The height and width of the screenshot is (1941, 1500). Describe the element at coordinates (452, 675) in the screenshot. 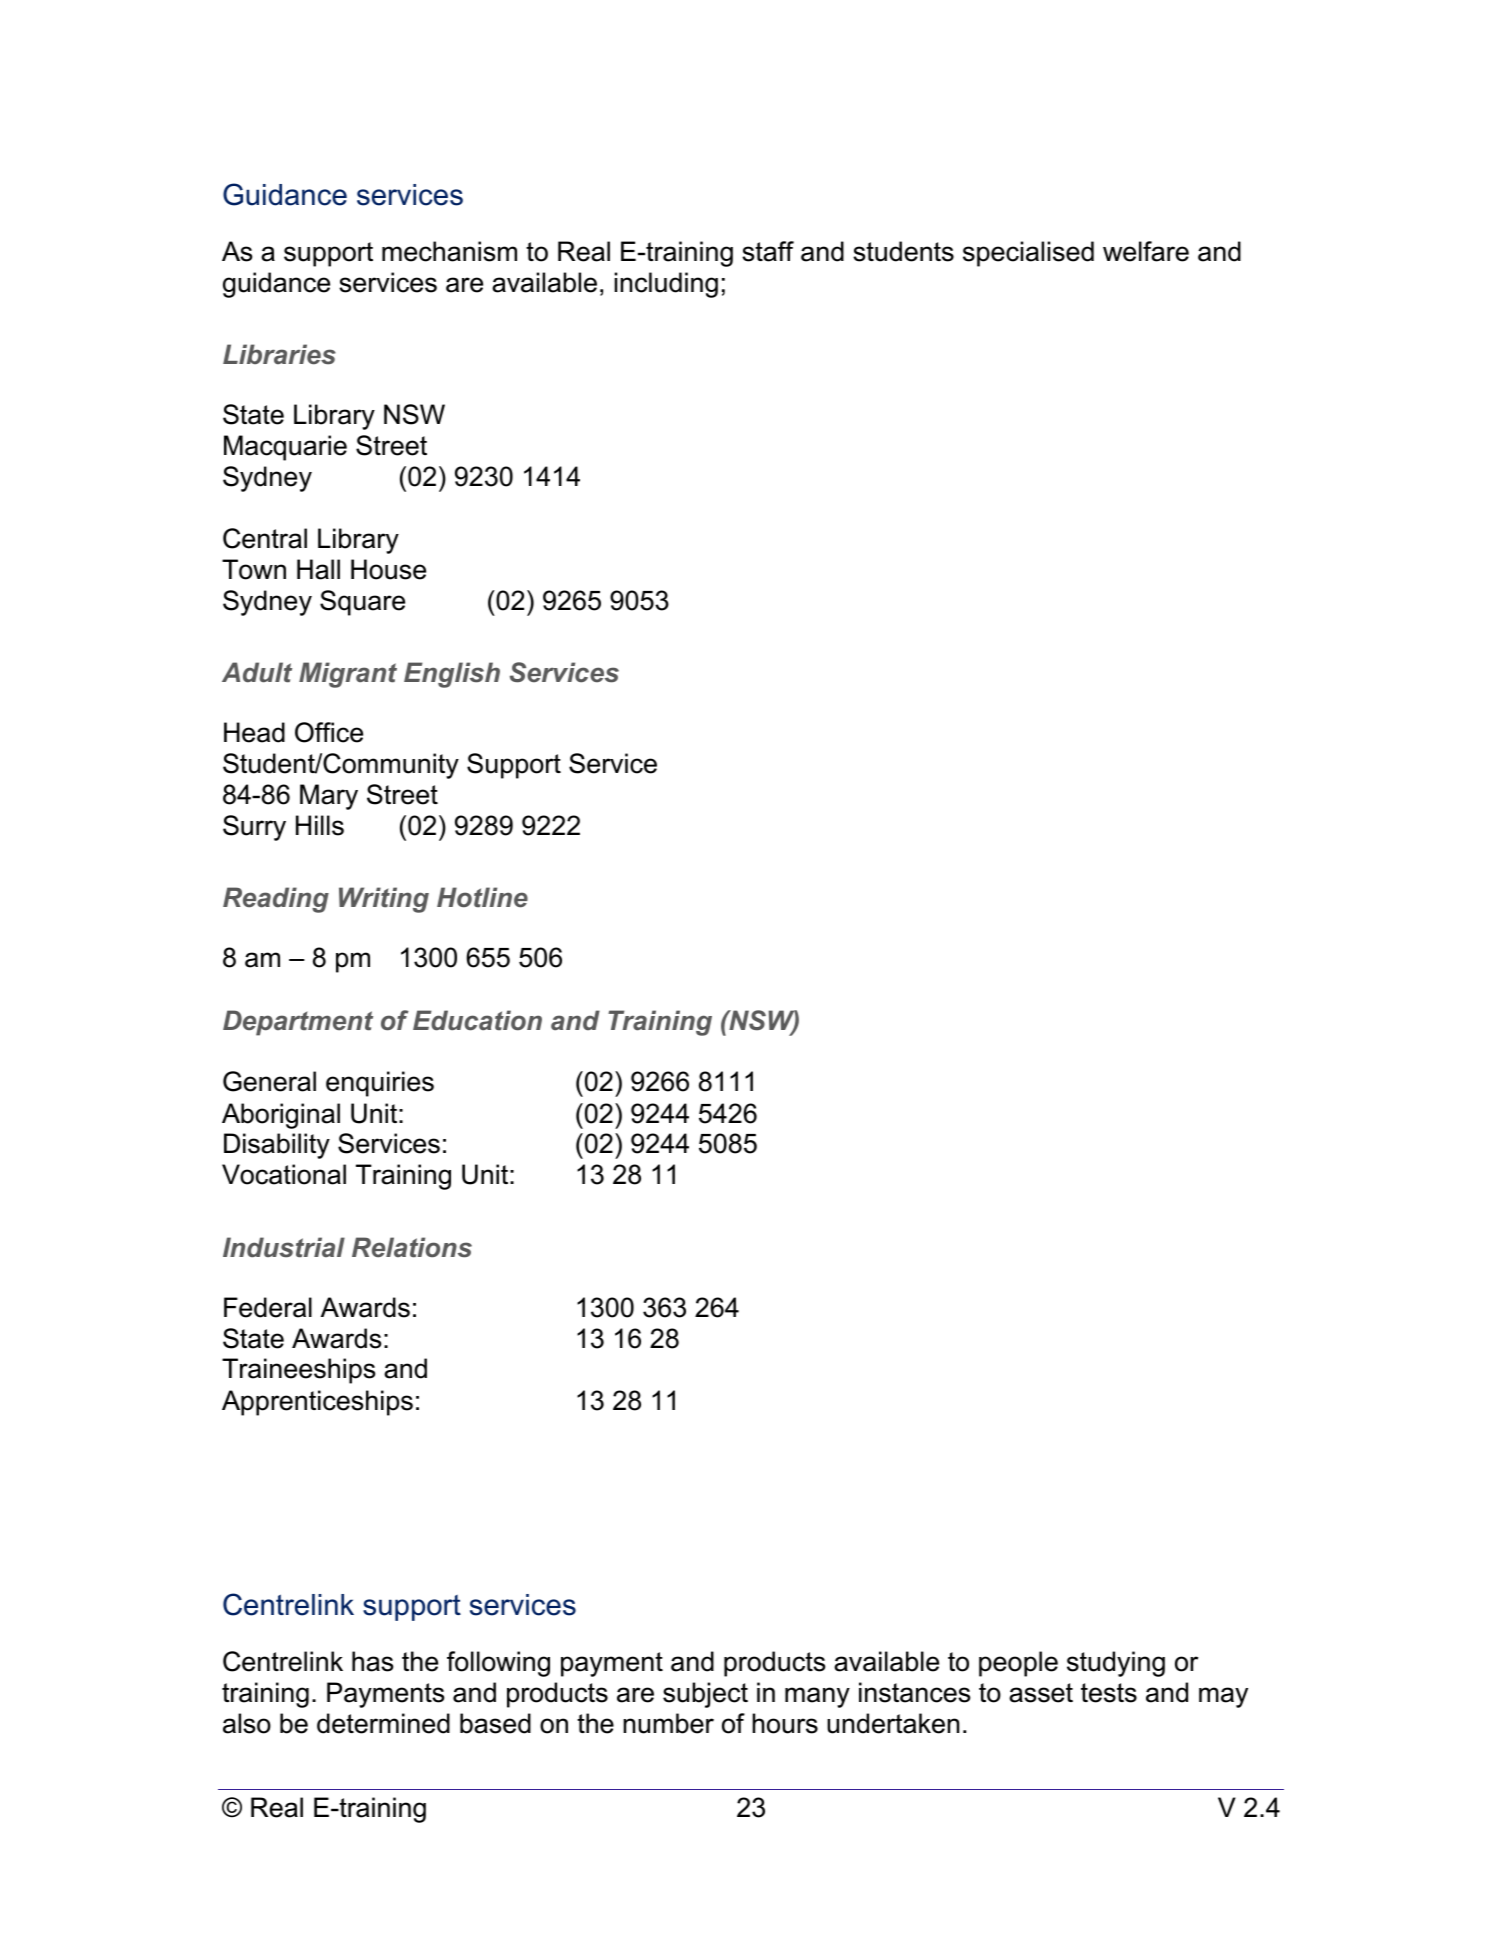

I see `English` at that location.
